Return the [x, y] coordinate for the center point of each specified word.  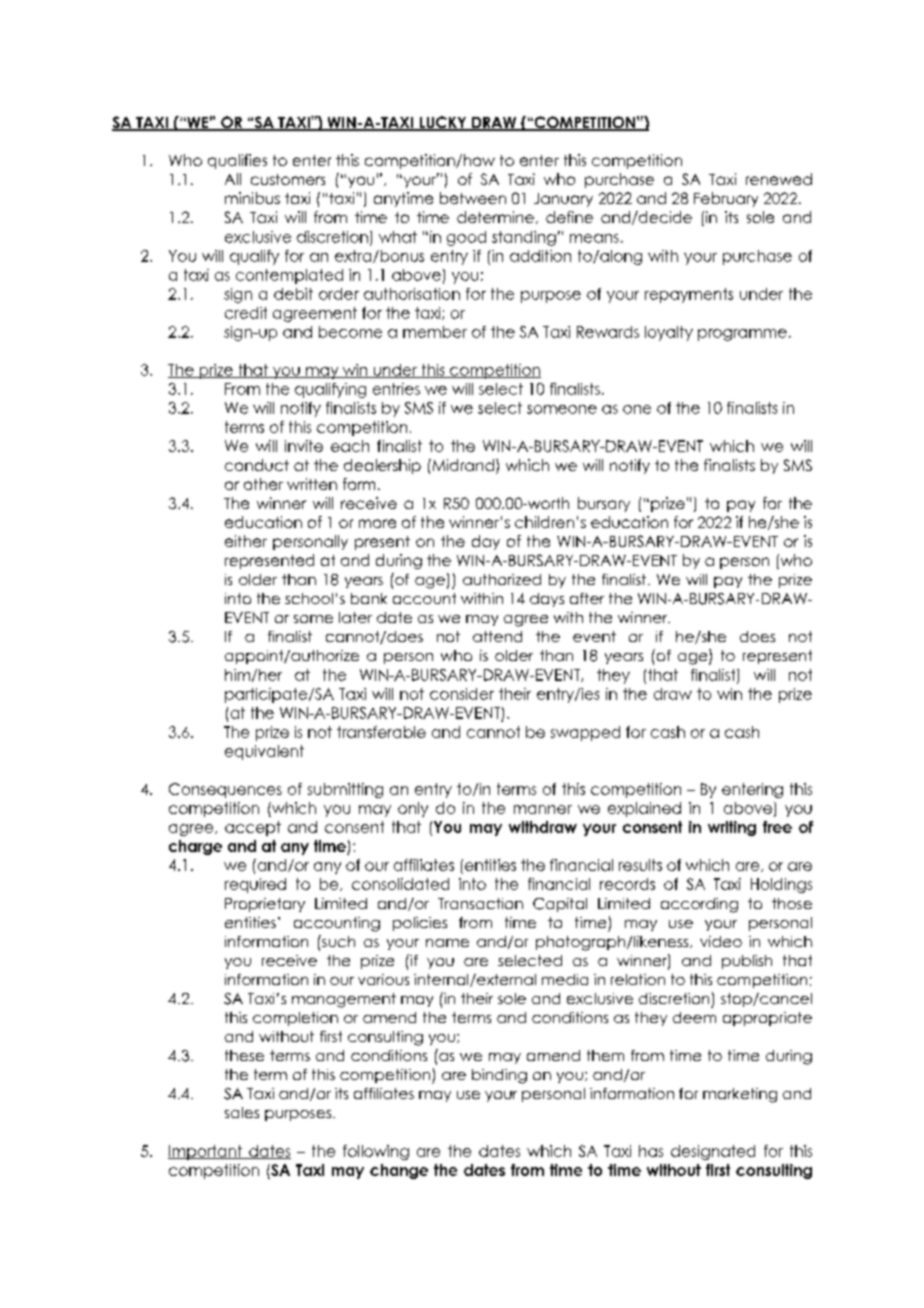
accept [253, 828]
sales [242, 1112]
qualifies [237, 161]
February [726, 199]
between [473, 198]
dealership [382, 466]
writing [732, 828]
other [263, 484]
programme [742, 335]
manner [543, 809]
